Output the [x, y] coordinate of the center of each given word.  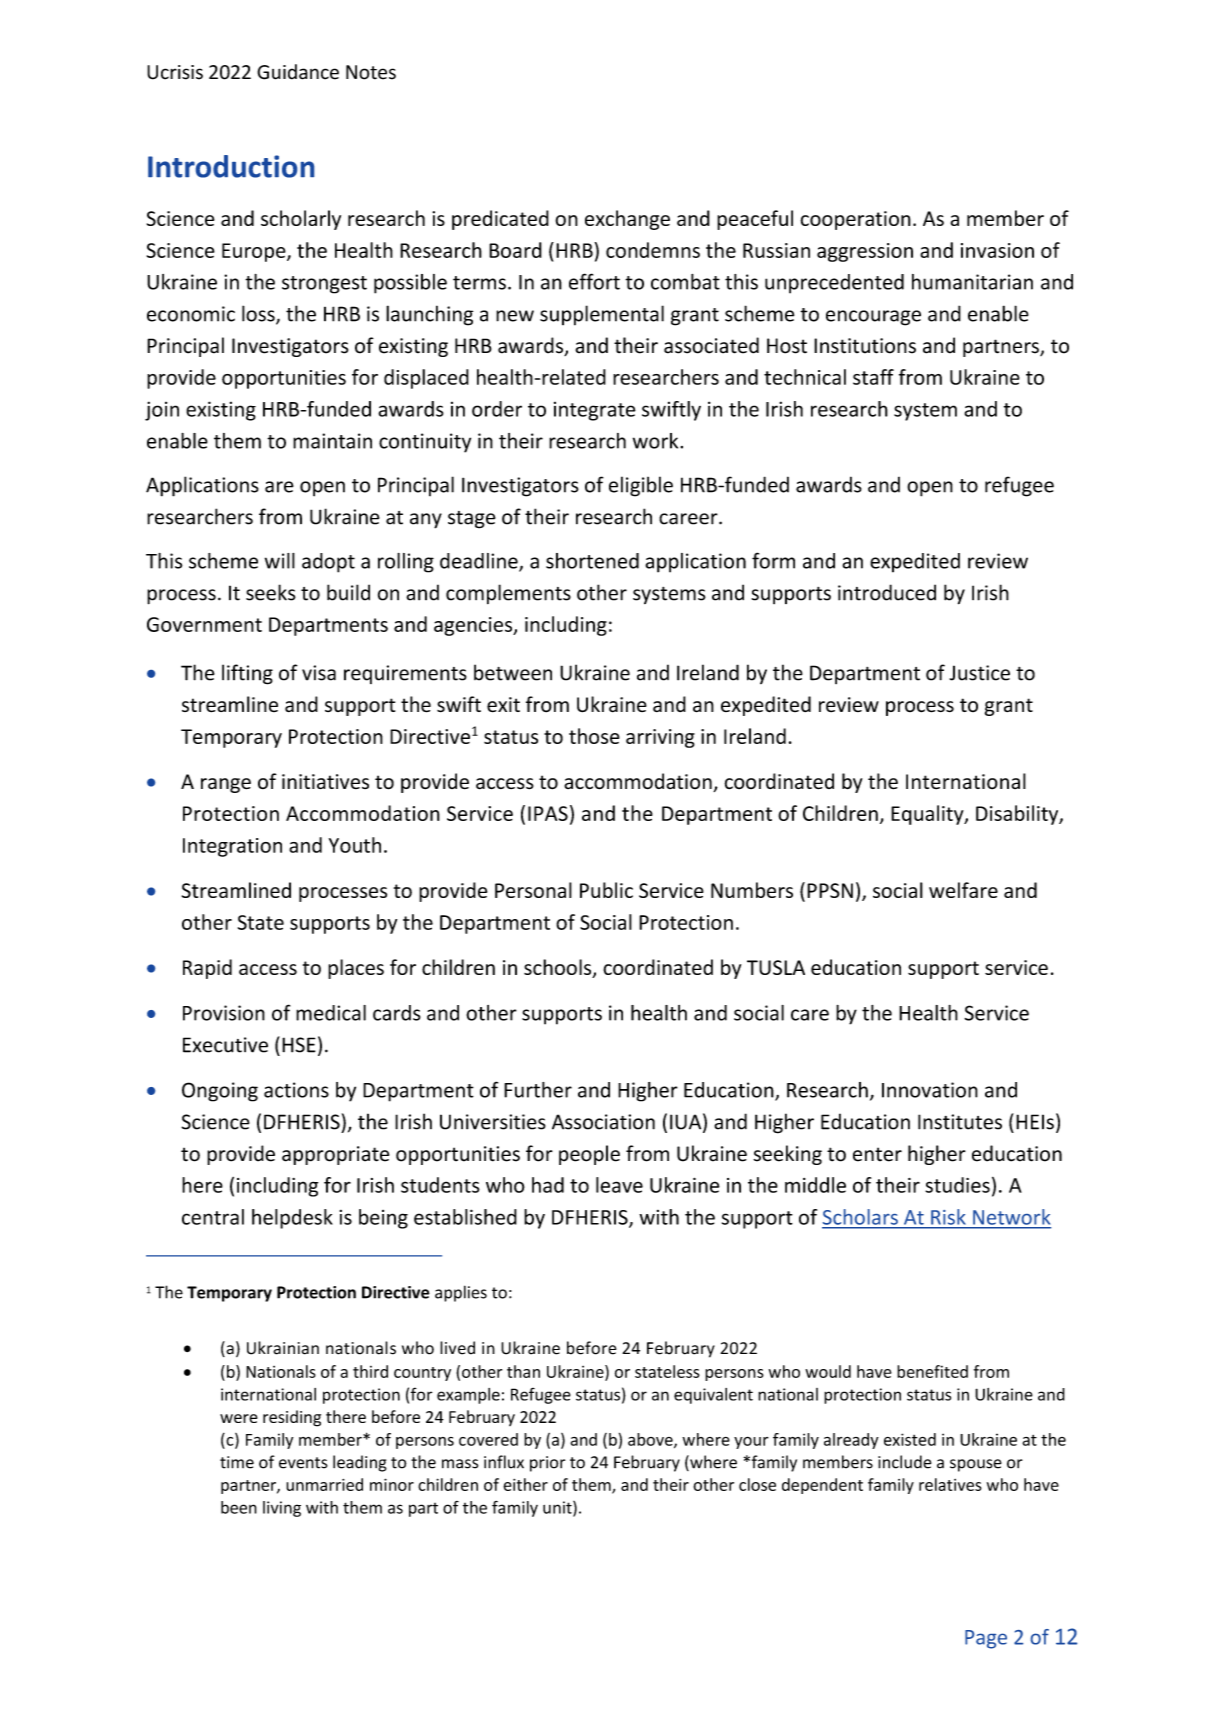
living [282, 1509]
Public [606, 890]
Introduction [231, 166]
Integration [232, 847]
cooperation [856, 220]
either [525, 1484]
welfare [963, 890]
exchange [627, 220]
